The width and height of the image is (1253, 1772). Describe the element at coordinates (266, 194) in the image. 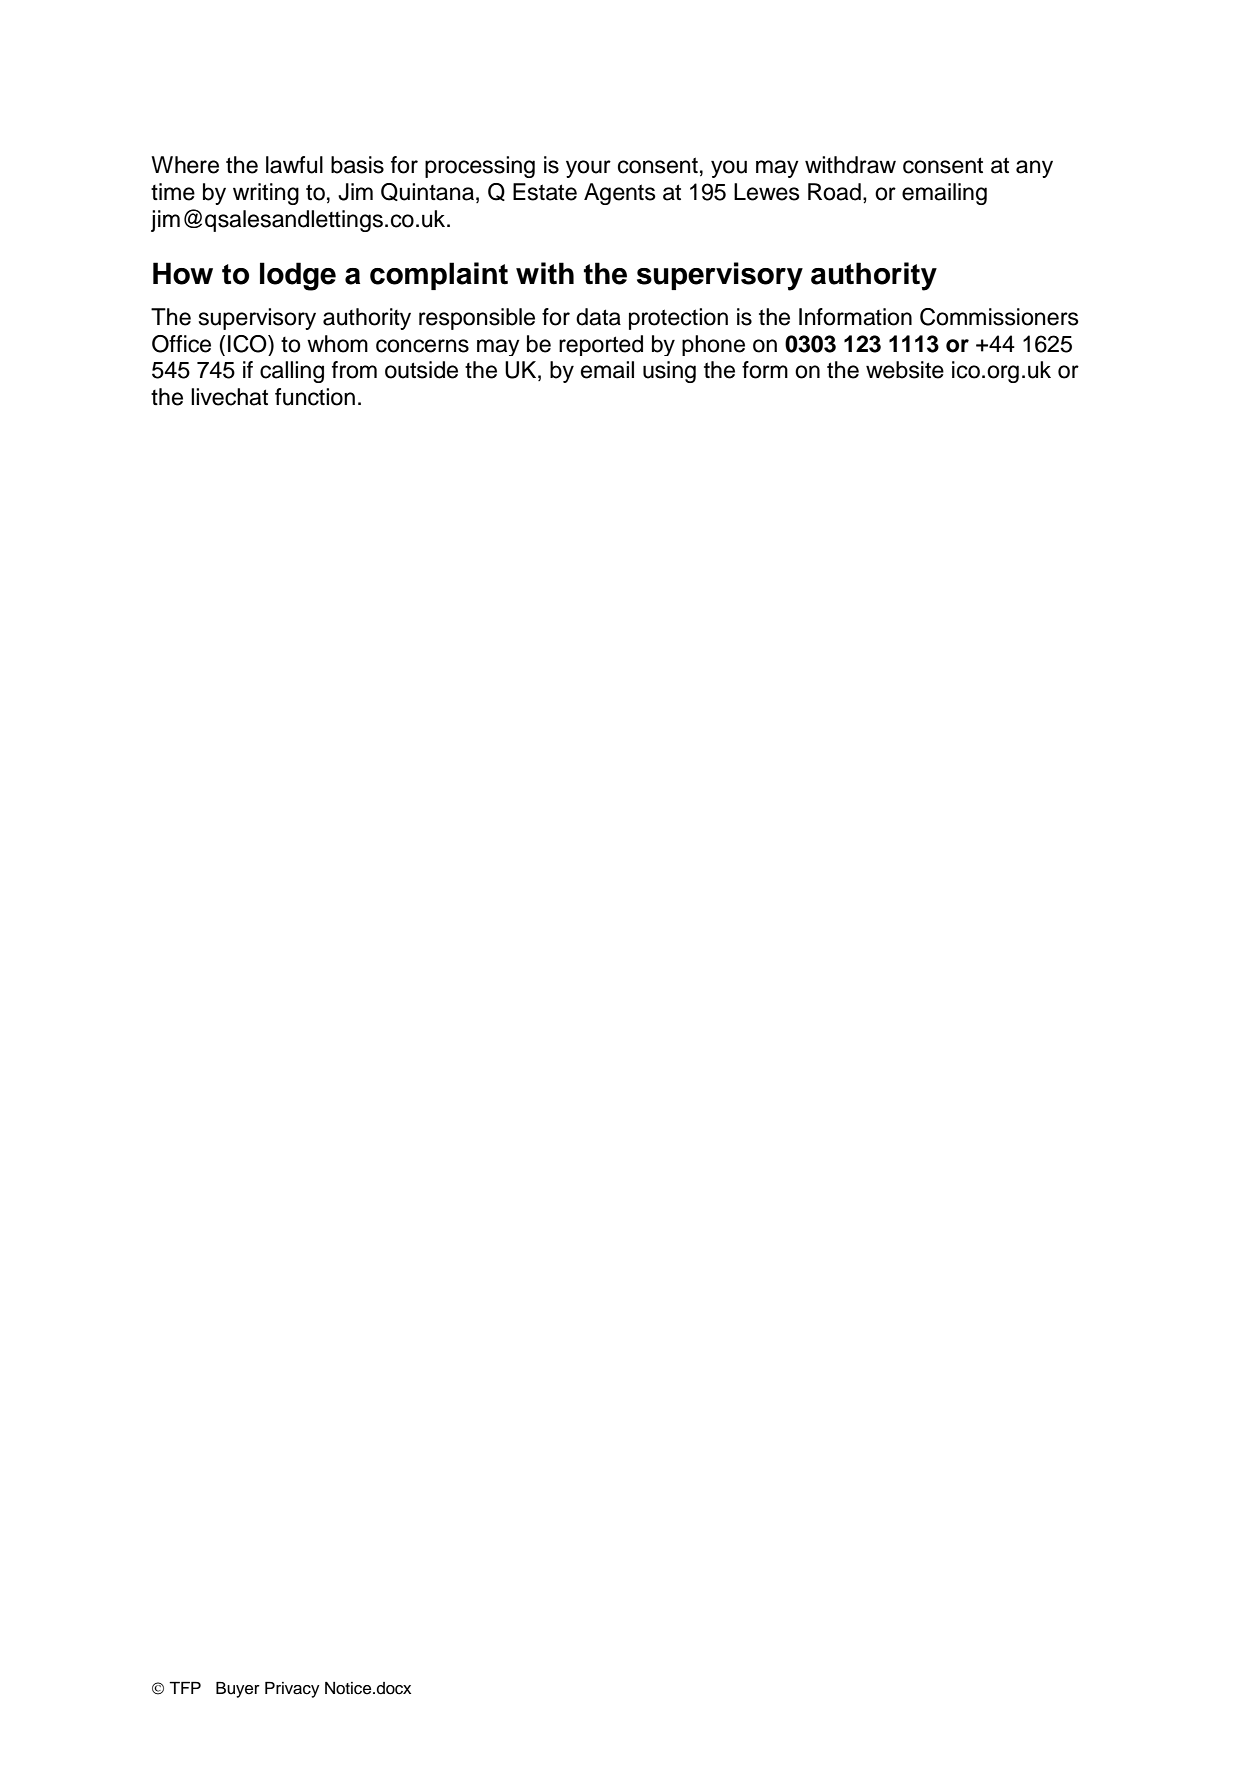

I see `writing` at that location.
